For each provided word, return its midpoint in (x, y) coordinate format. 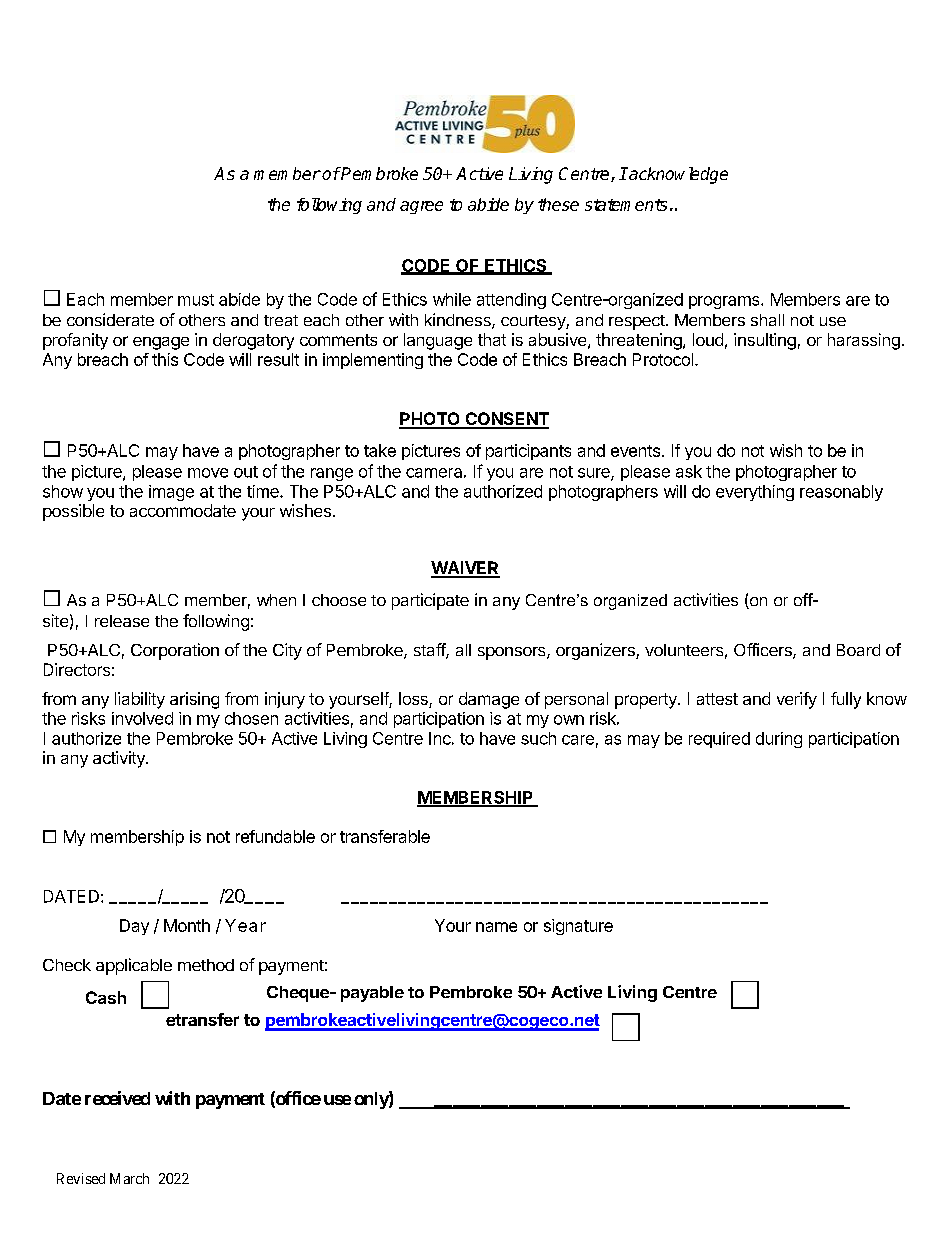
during (779, 740)
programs (725, 302)
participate (430, 601)
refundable (275, 836)
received (117, 1098)
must (196, 300)
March (129, 1178)
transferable (385, 836)
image (171, 493)
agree (421, 207)
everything (755, 493)
